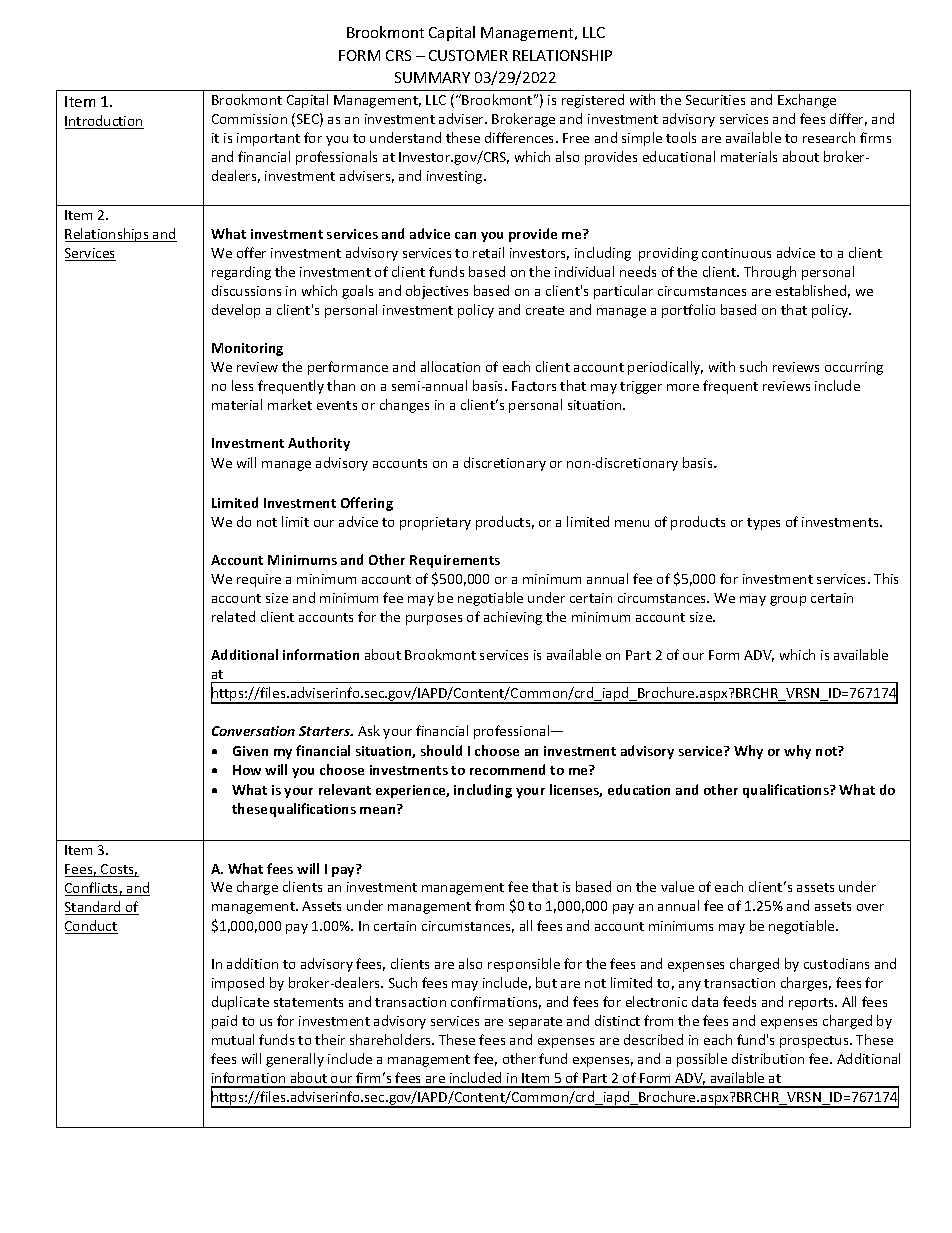 The height and width of the screenshot is (1233, 952). I want to click on occurring, so click(854, 368).
